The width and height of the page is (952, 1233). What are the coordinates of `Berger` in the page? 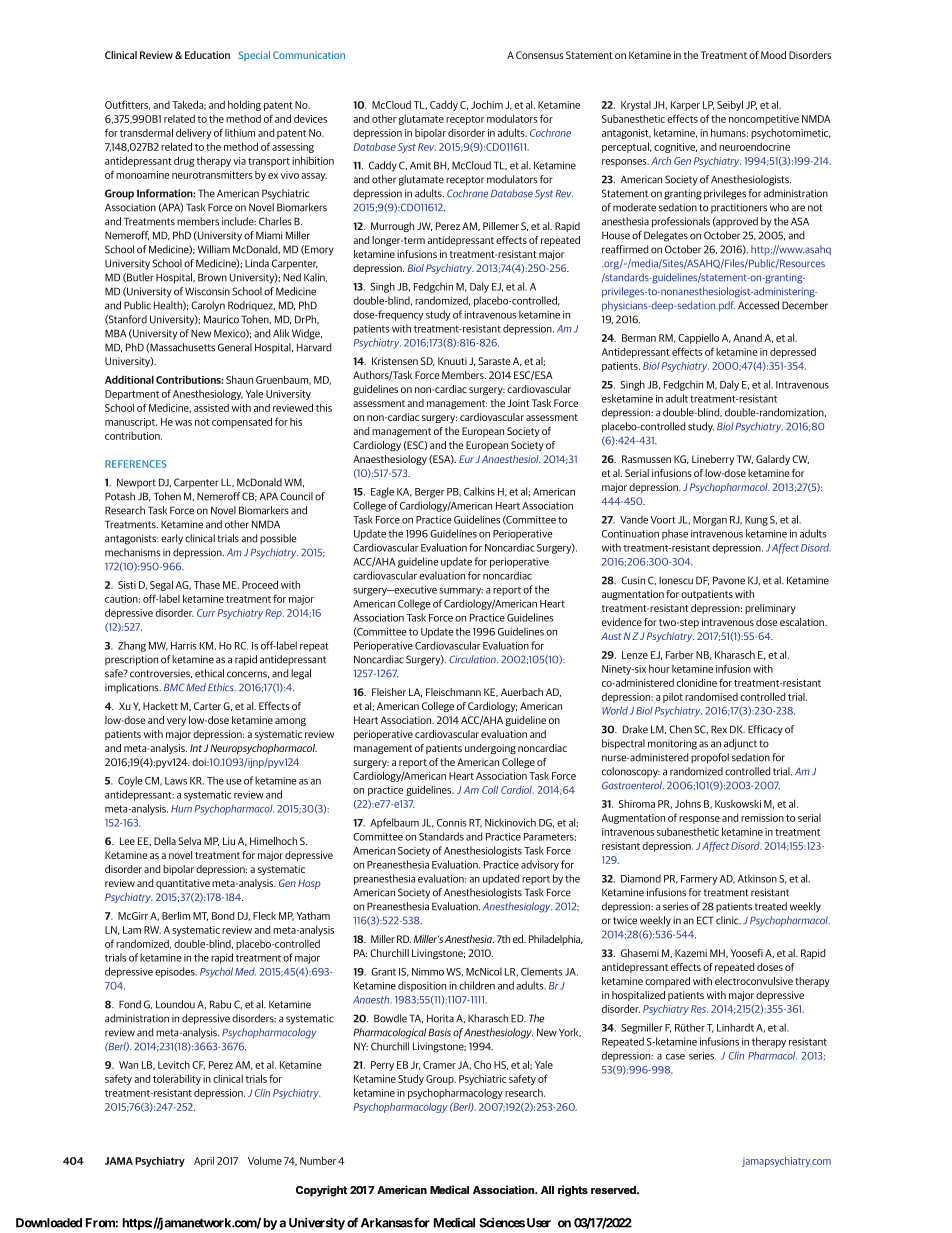 It's located at (429, 493).
